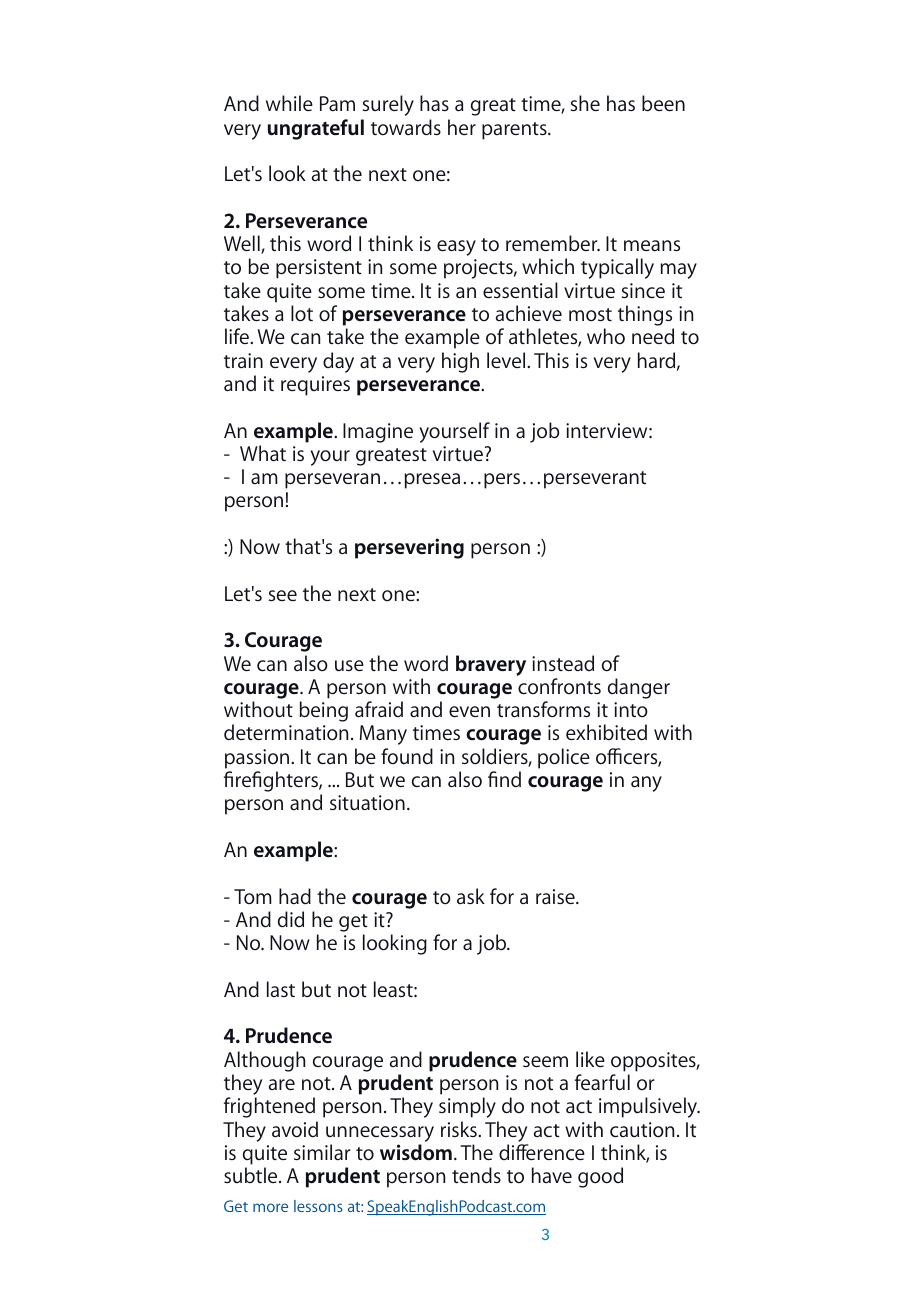 The height and width of the screenshot is (1308, 924). Describe the element at coordinates (316, 129) in the screenshot. I see `ungrateful` at that location.
